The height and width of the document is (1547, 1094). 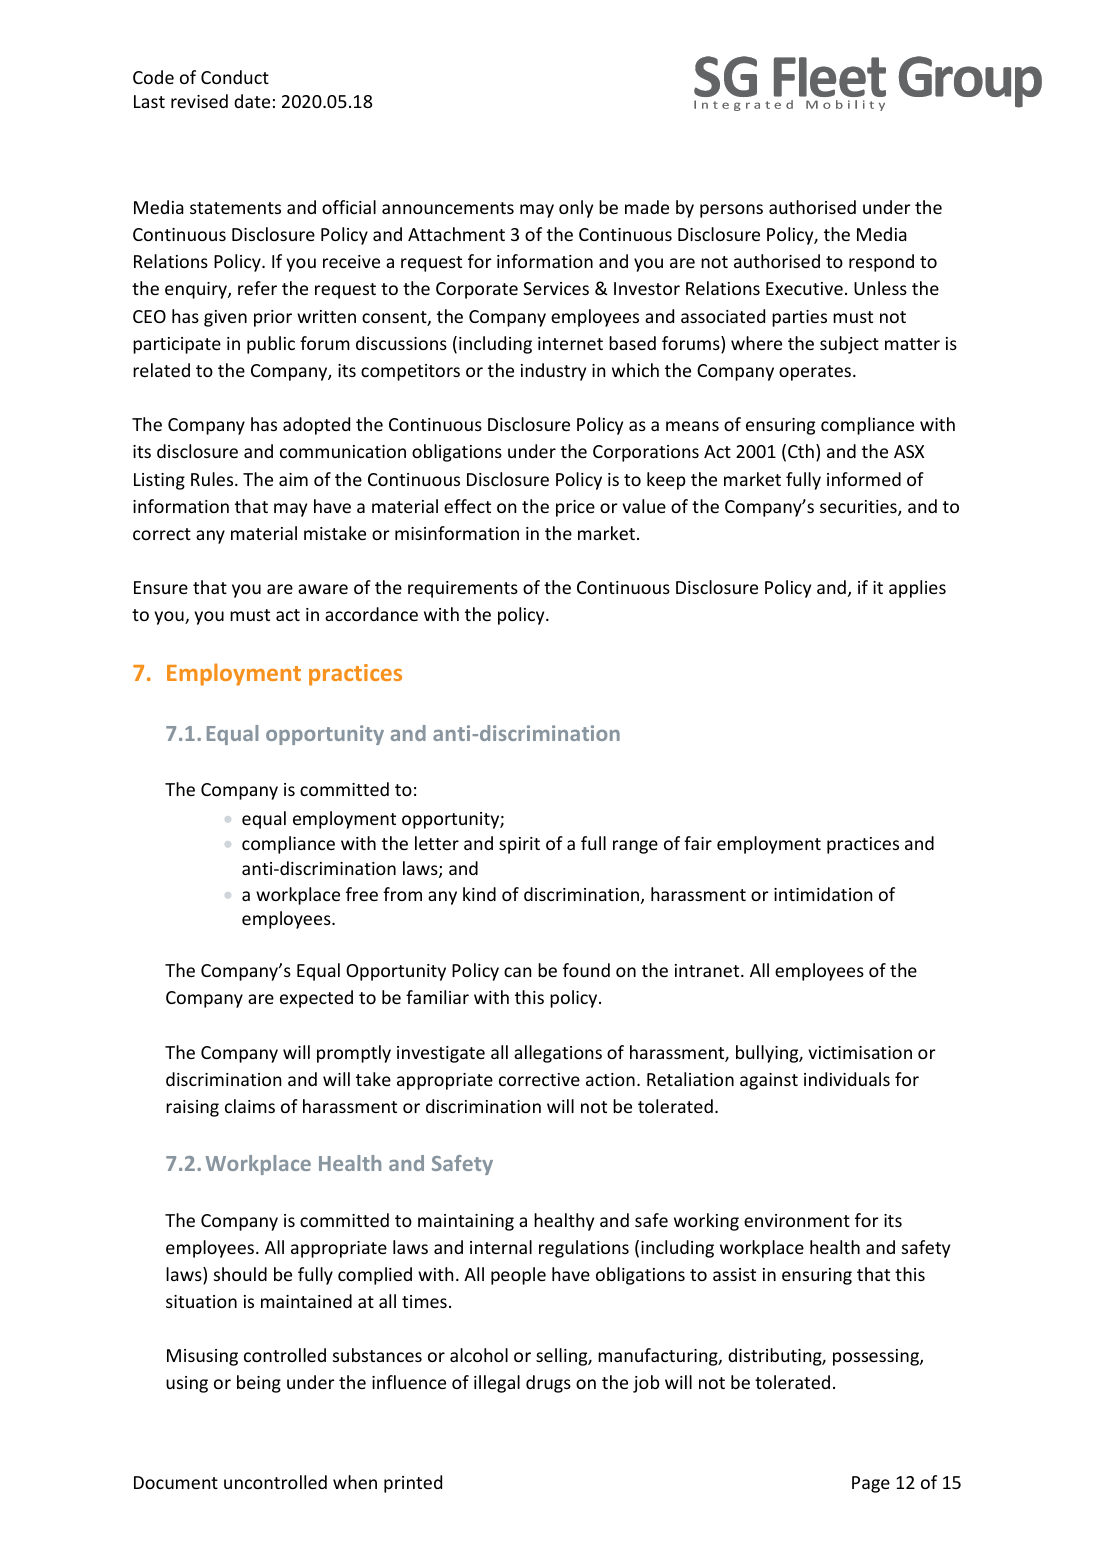 What do you see at coordinates (816, 373) in the document?
I see `operates` at bounding box center [816, 373].
